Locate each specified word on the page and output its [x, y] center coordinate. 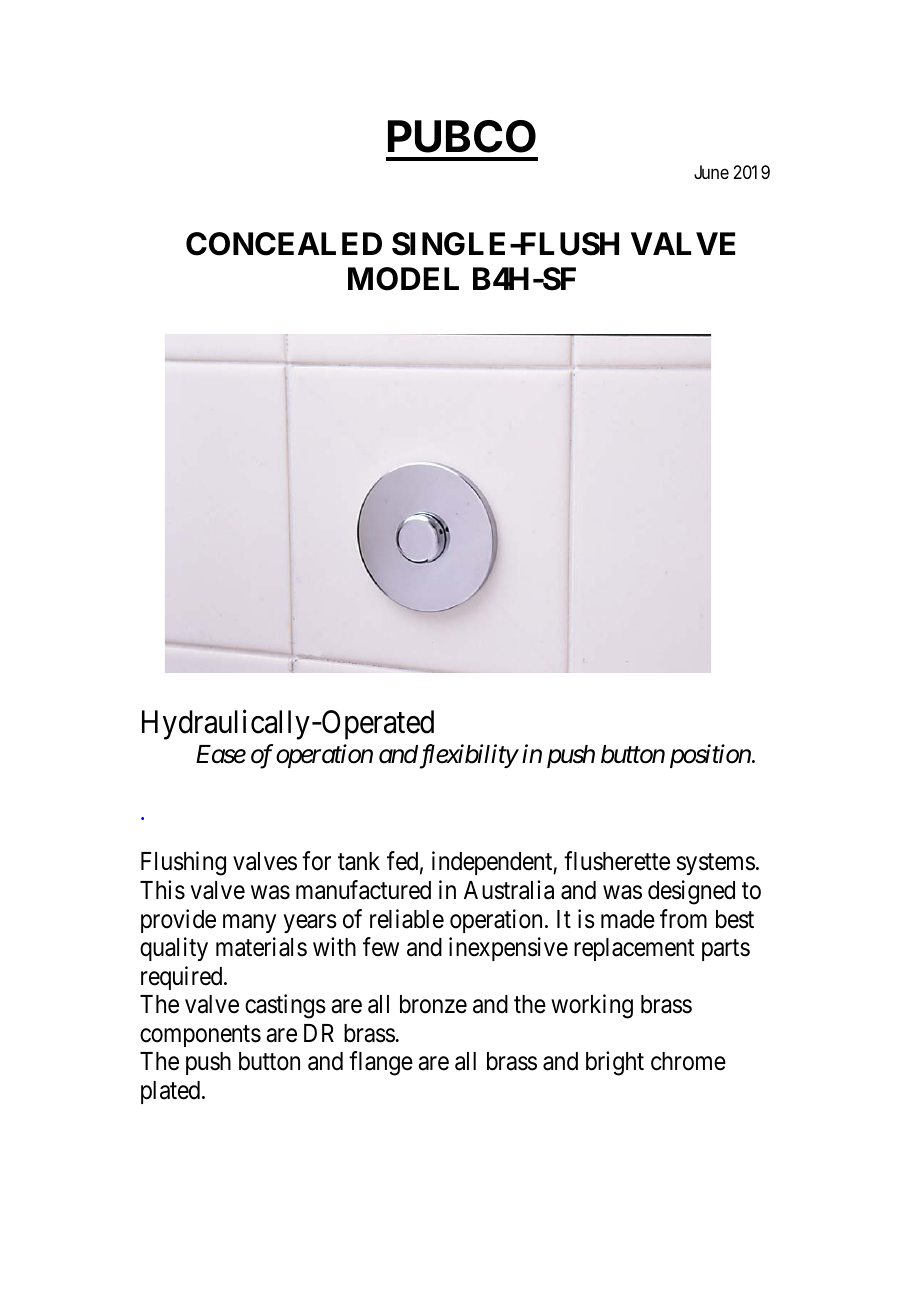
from [683, 919]
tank [359, 861]
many [249, 923]
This [162, 890]
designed [691, 892]
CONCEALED [284, 244]
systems [716, 864]
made [628, 919]
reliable [407, 919]
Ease [221, 754]
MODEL [403, 279]
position [710, 756]
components [200, 1036]
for [316, 861]
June [711, 172]
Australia [509, 890]
